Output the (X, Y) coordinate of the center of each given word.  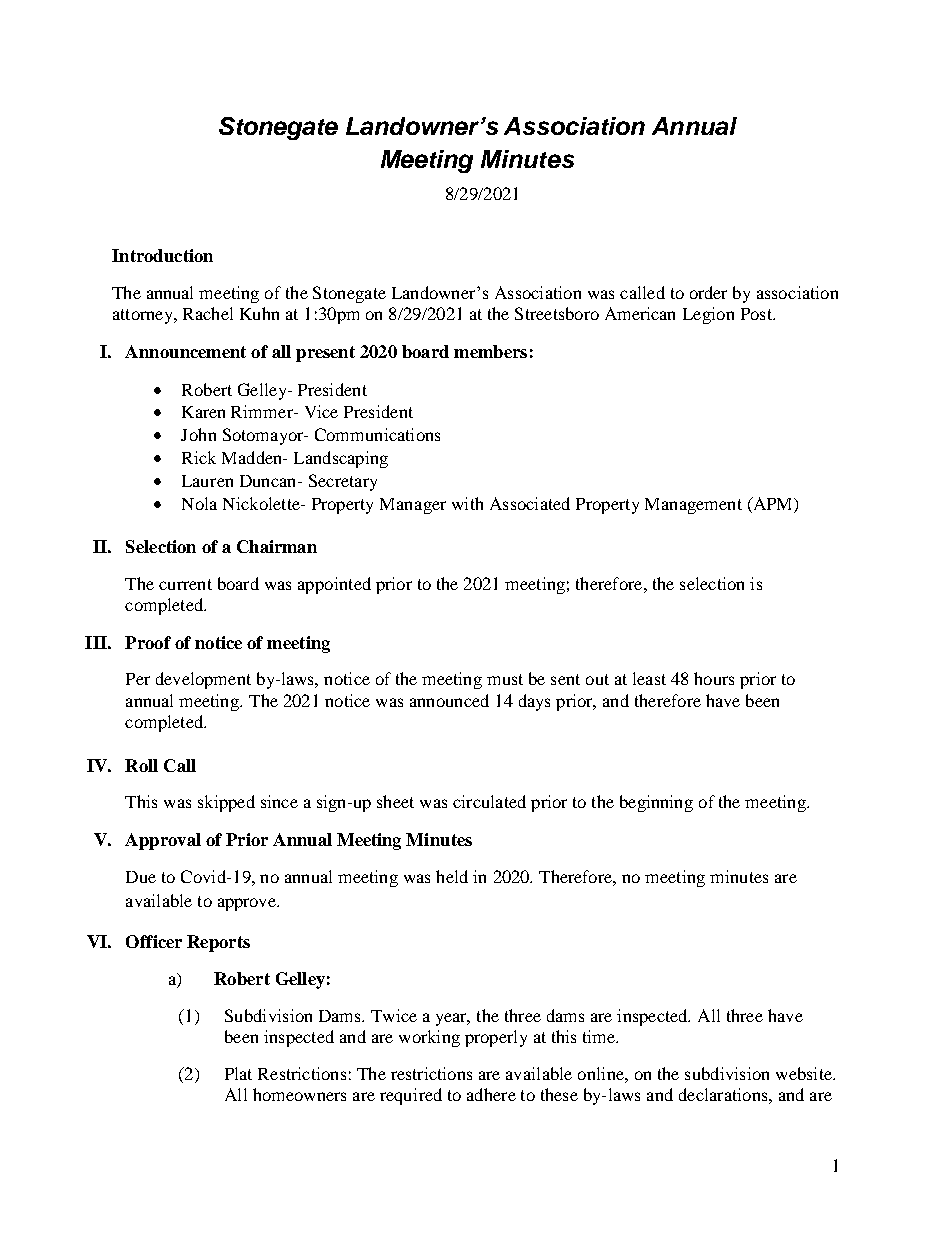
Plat (238, 1073)
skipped (226, 803)
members (490, 351)
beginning (656, 803)
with (467, 503)
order (708, 292)
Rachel (208, 313)
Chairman (277, 546)
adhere (491, 1094)
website (805, 1073)
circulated (489, 801)
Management (693, 506)
